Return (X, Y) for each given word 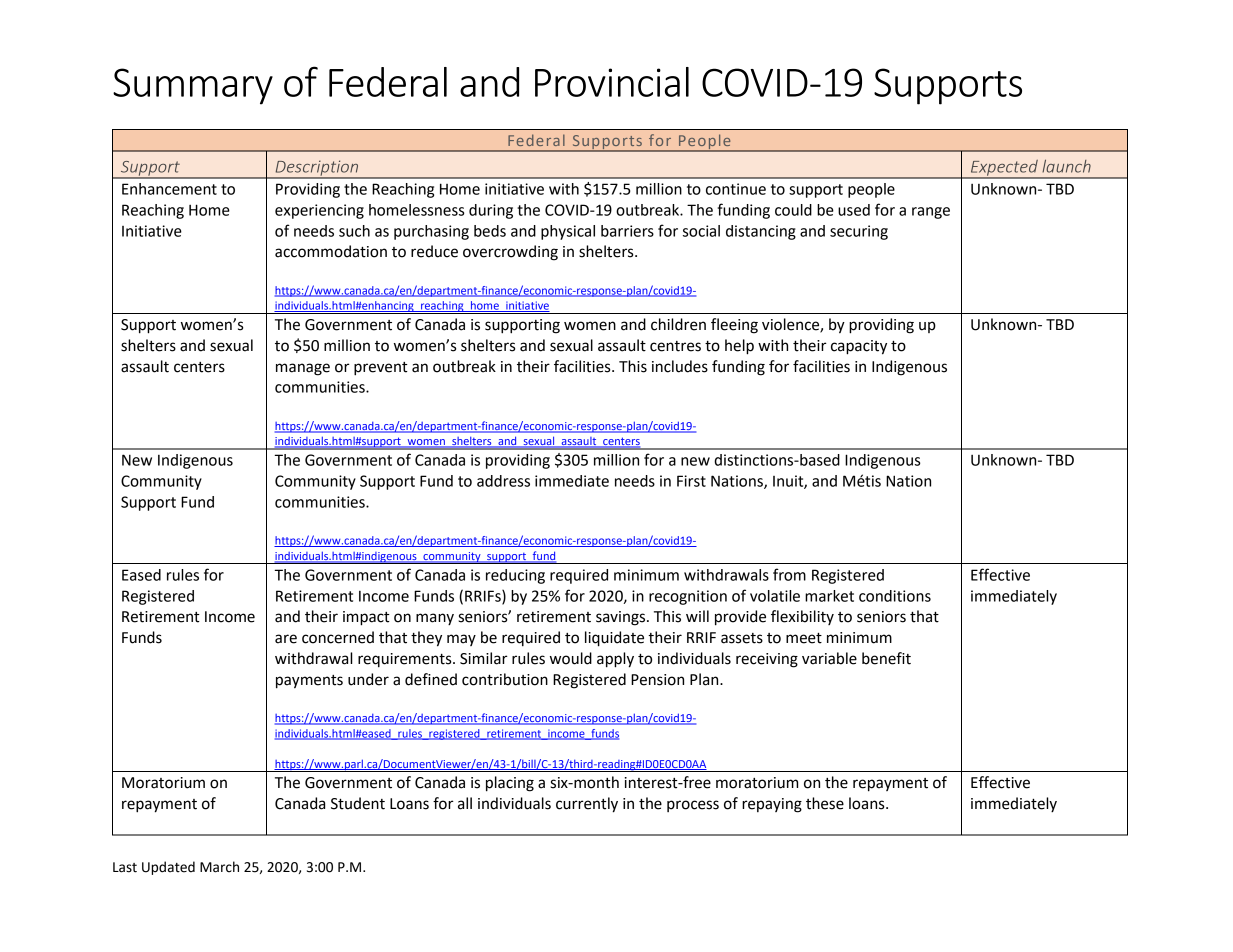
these (825, 803)
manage (303, 369)
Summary (193, 86)
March (219, 867)
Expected (1004, 169)
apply (615, 660)
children (678, 324)
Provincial (612, 82)
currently (587, 805)
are (286, 639)
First (691, 481)
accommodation (331, 251)
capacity (859, 347)
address (503, 481)
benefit (886, 658)
